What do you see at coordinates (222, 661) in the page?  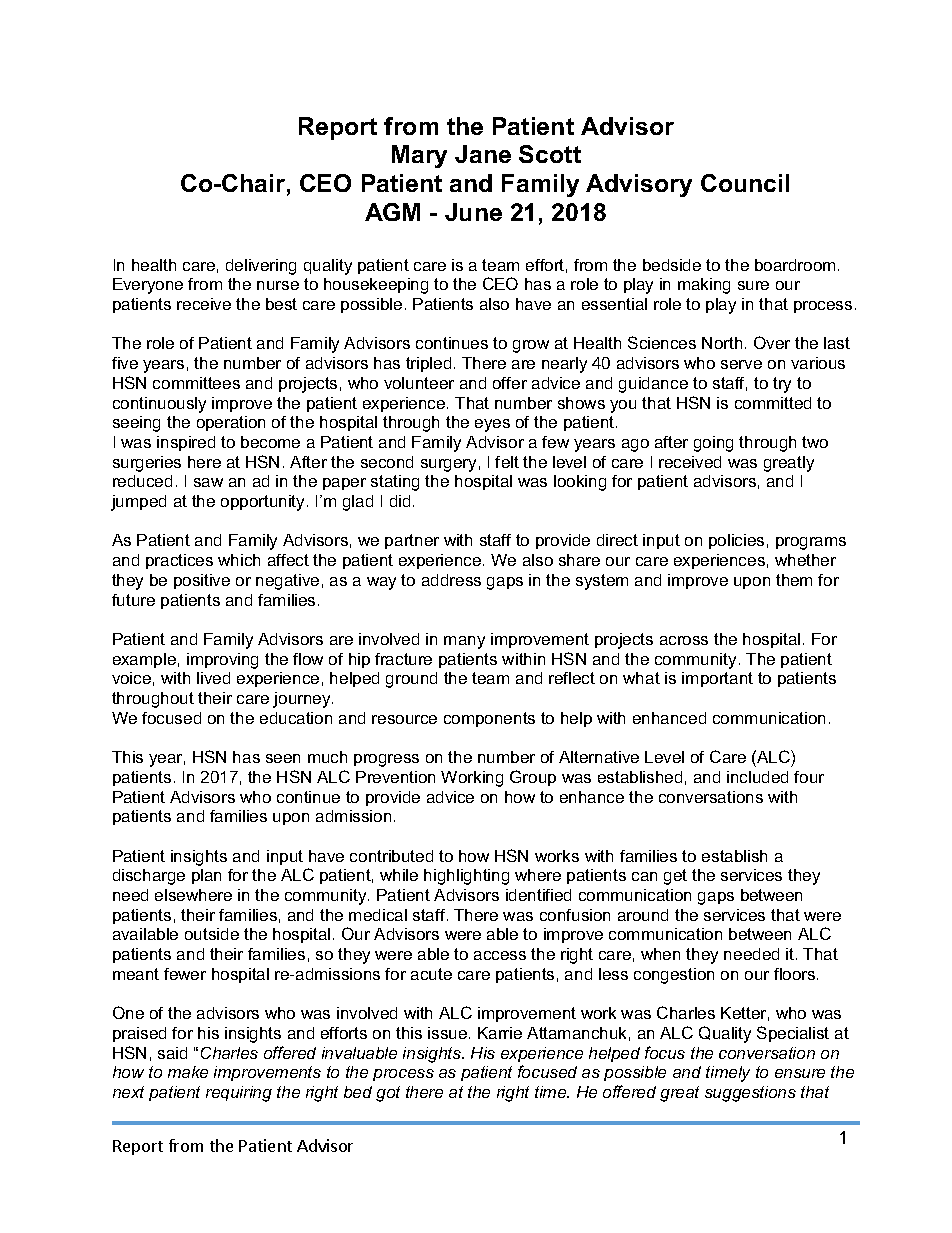 I see `improving` at bounding box center [222, 661].
